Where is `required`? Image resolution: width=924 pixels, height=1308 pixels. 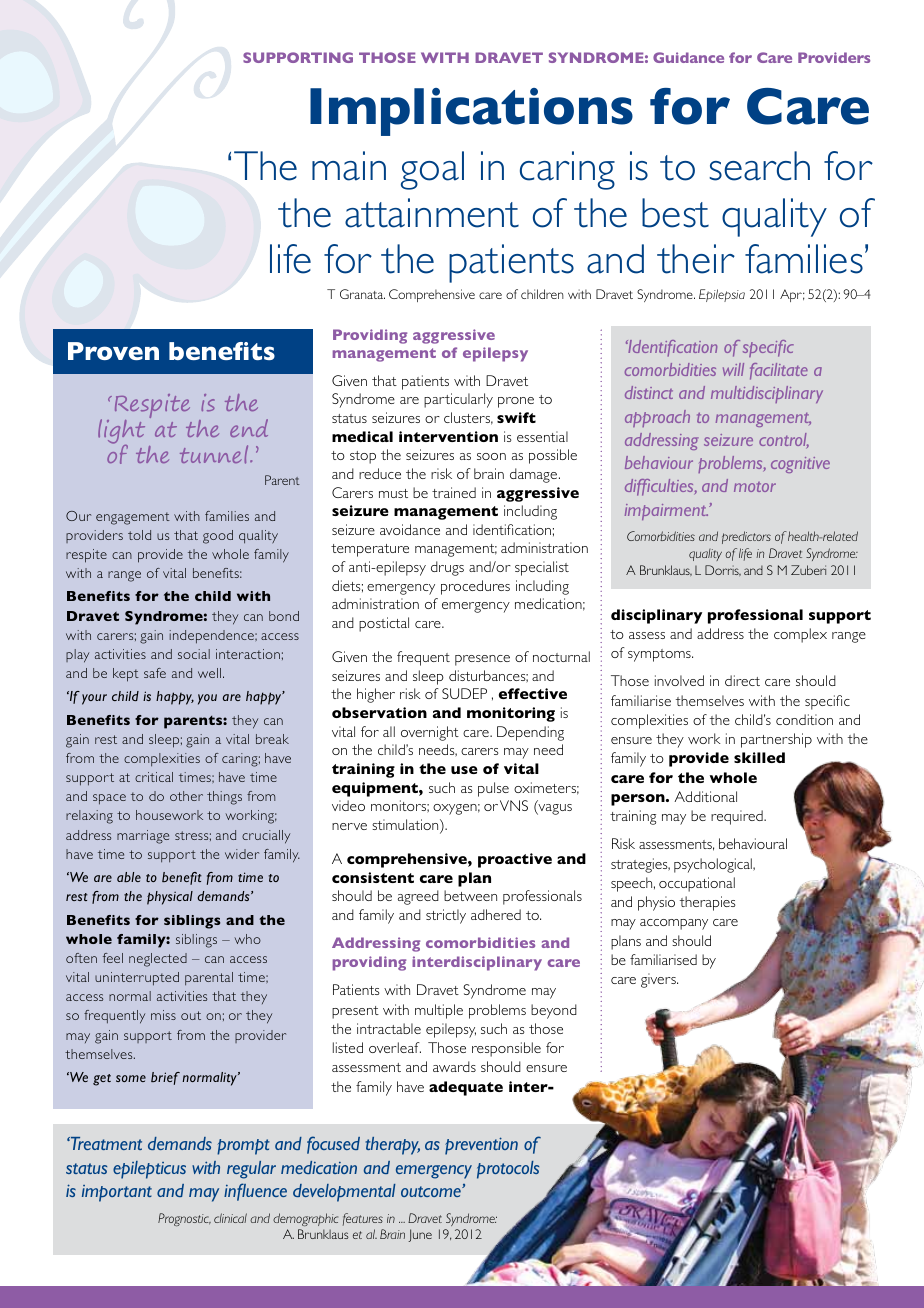
required is located at coordinates (738, 817).
